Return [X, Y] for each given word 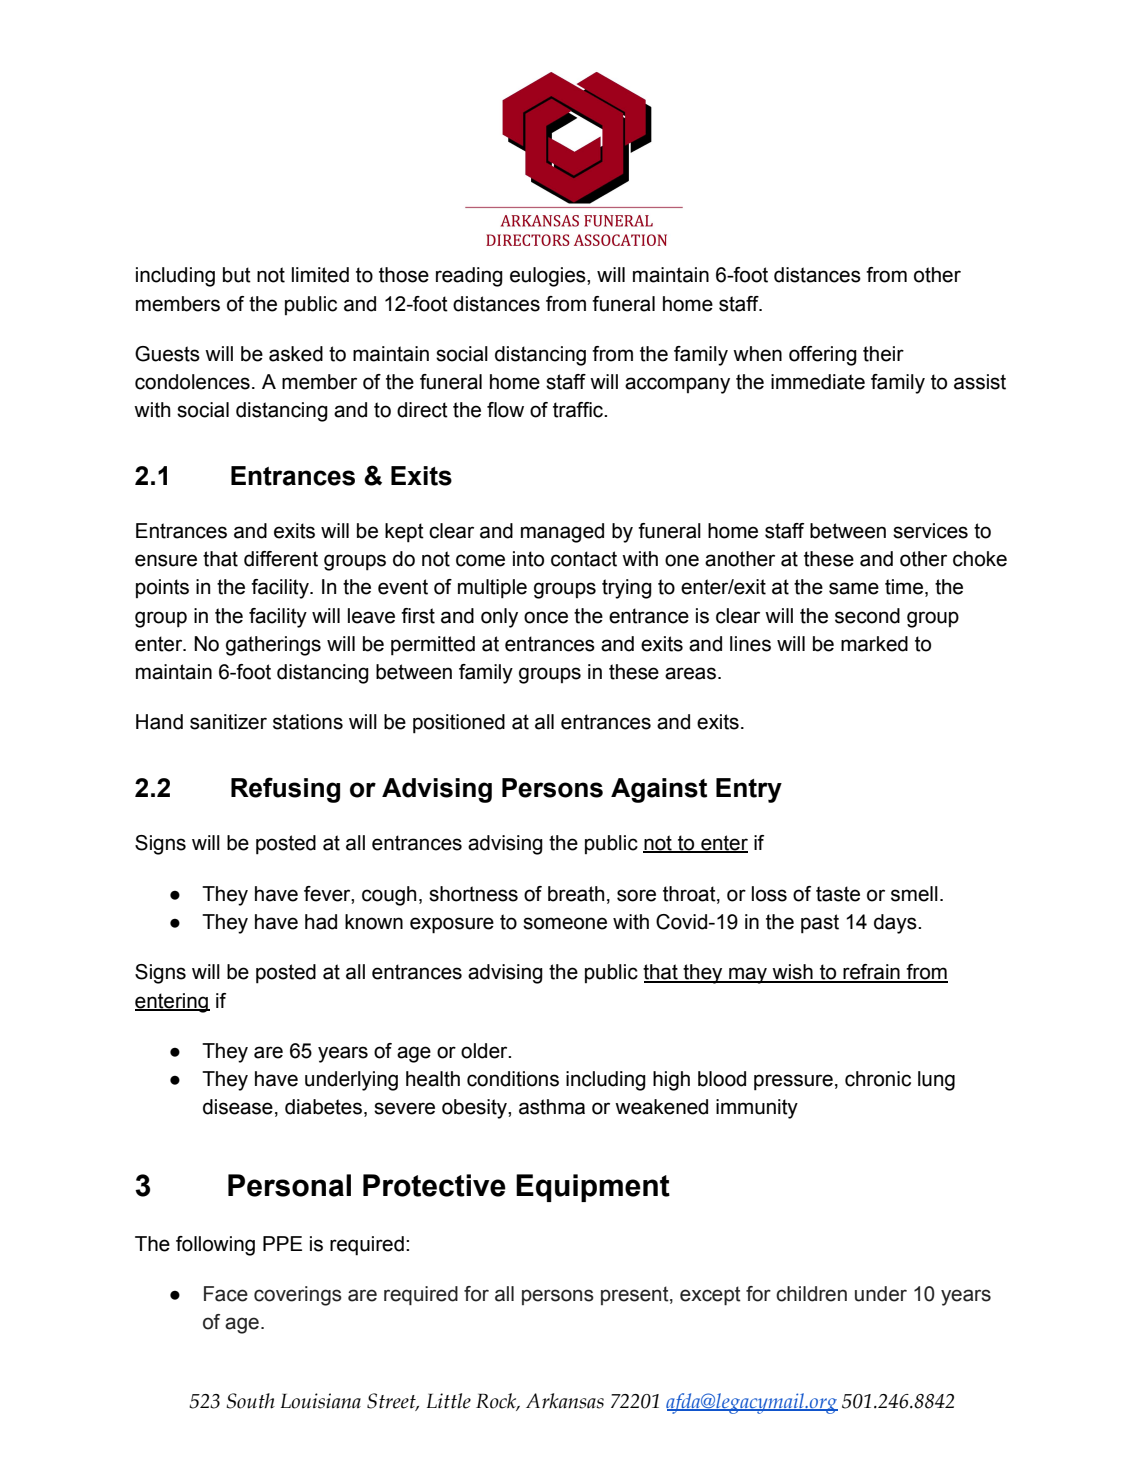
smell [914, 894]
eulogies [549, 277]
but [237, 275]
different [281, 559]
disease [238, 1107]
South [250, 1401]
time [905, 588]
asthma [552, 1107]
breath [576, 894]
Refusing [285, 790]
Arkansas [565, 1401]
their [883, 354]
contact [584, 559]
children [811, 1294]
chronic [878, 1079]
